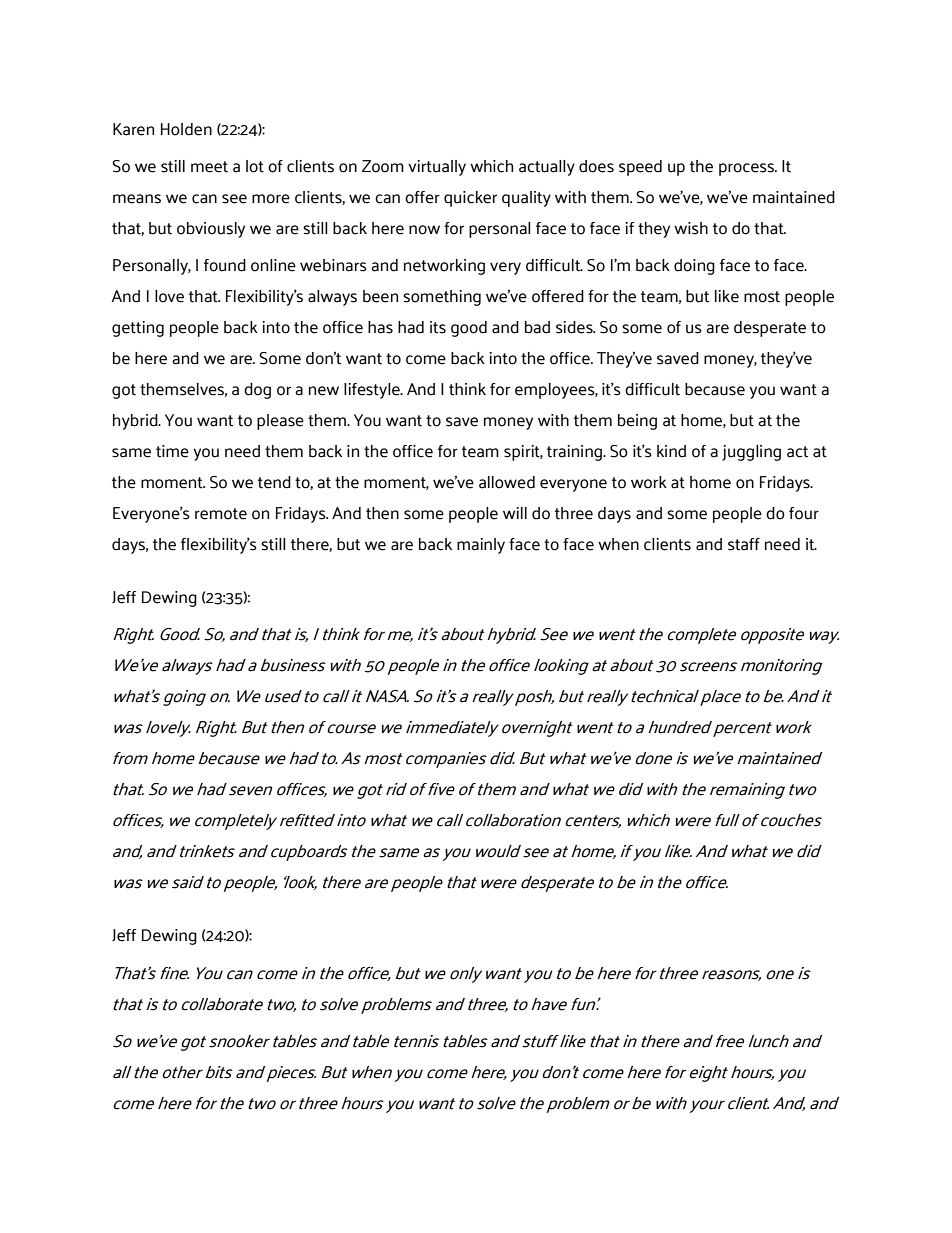  What do you see at coordinates (211, 230) in the screenshot?
I see `obviously` at bounding box center [211, 230].
